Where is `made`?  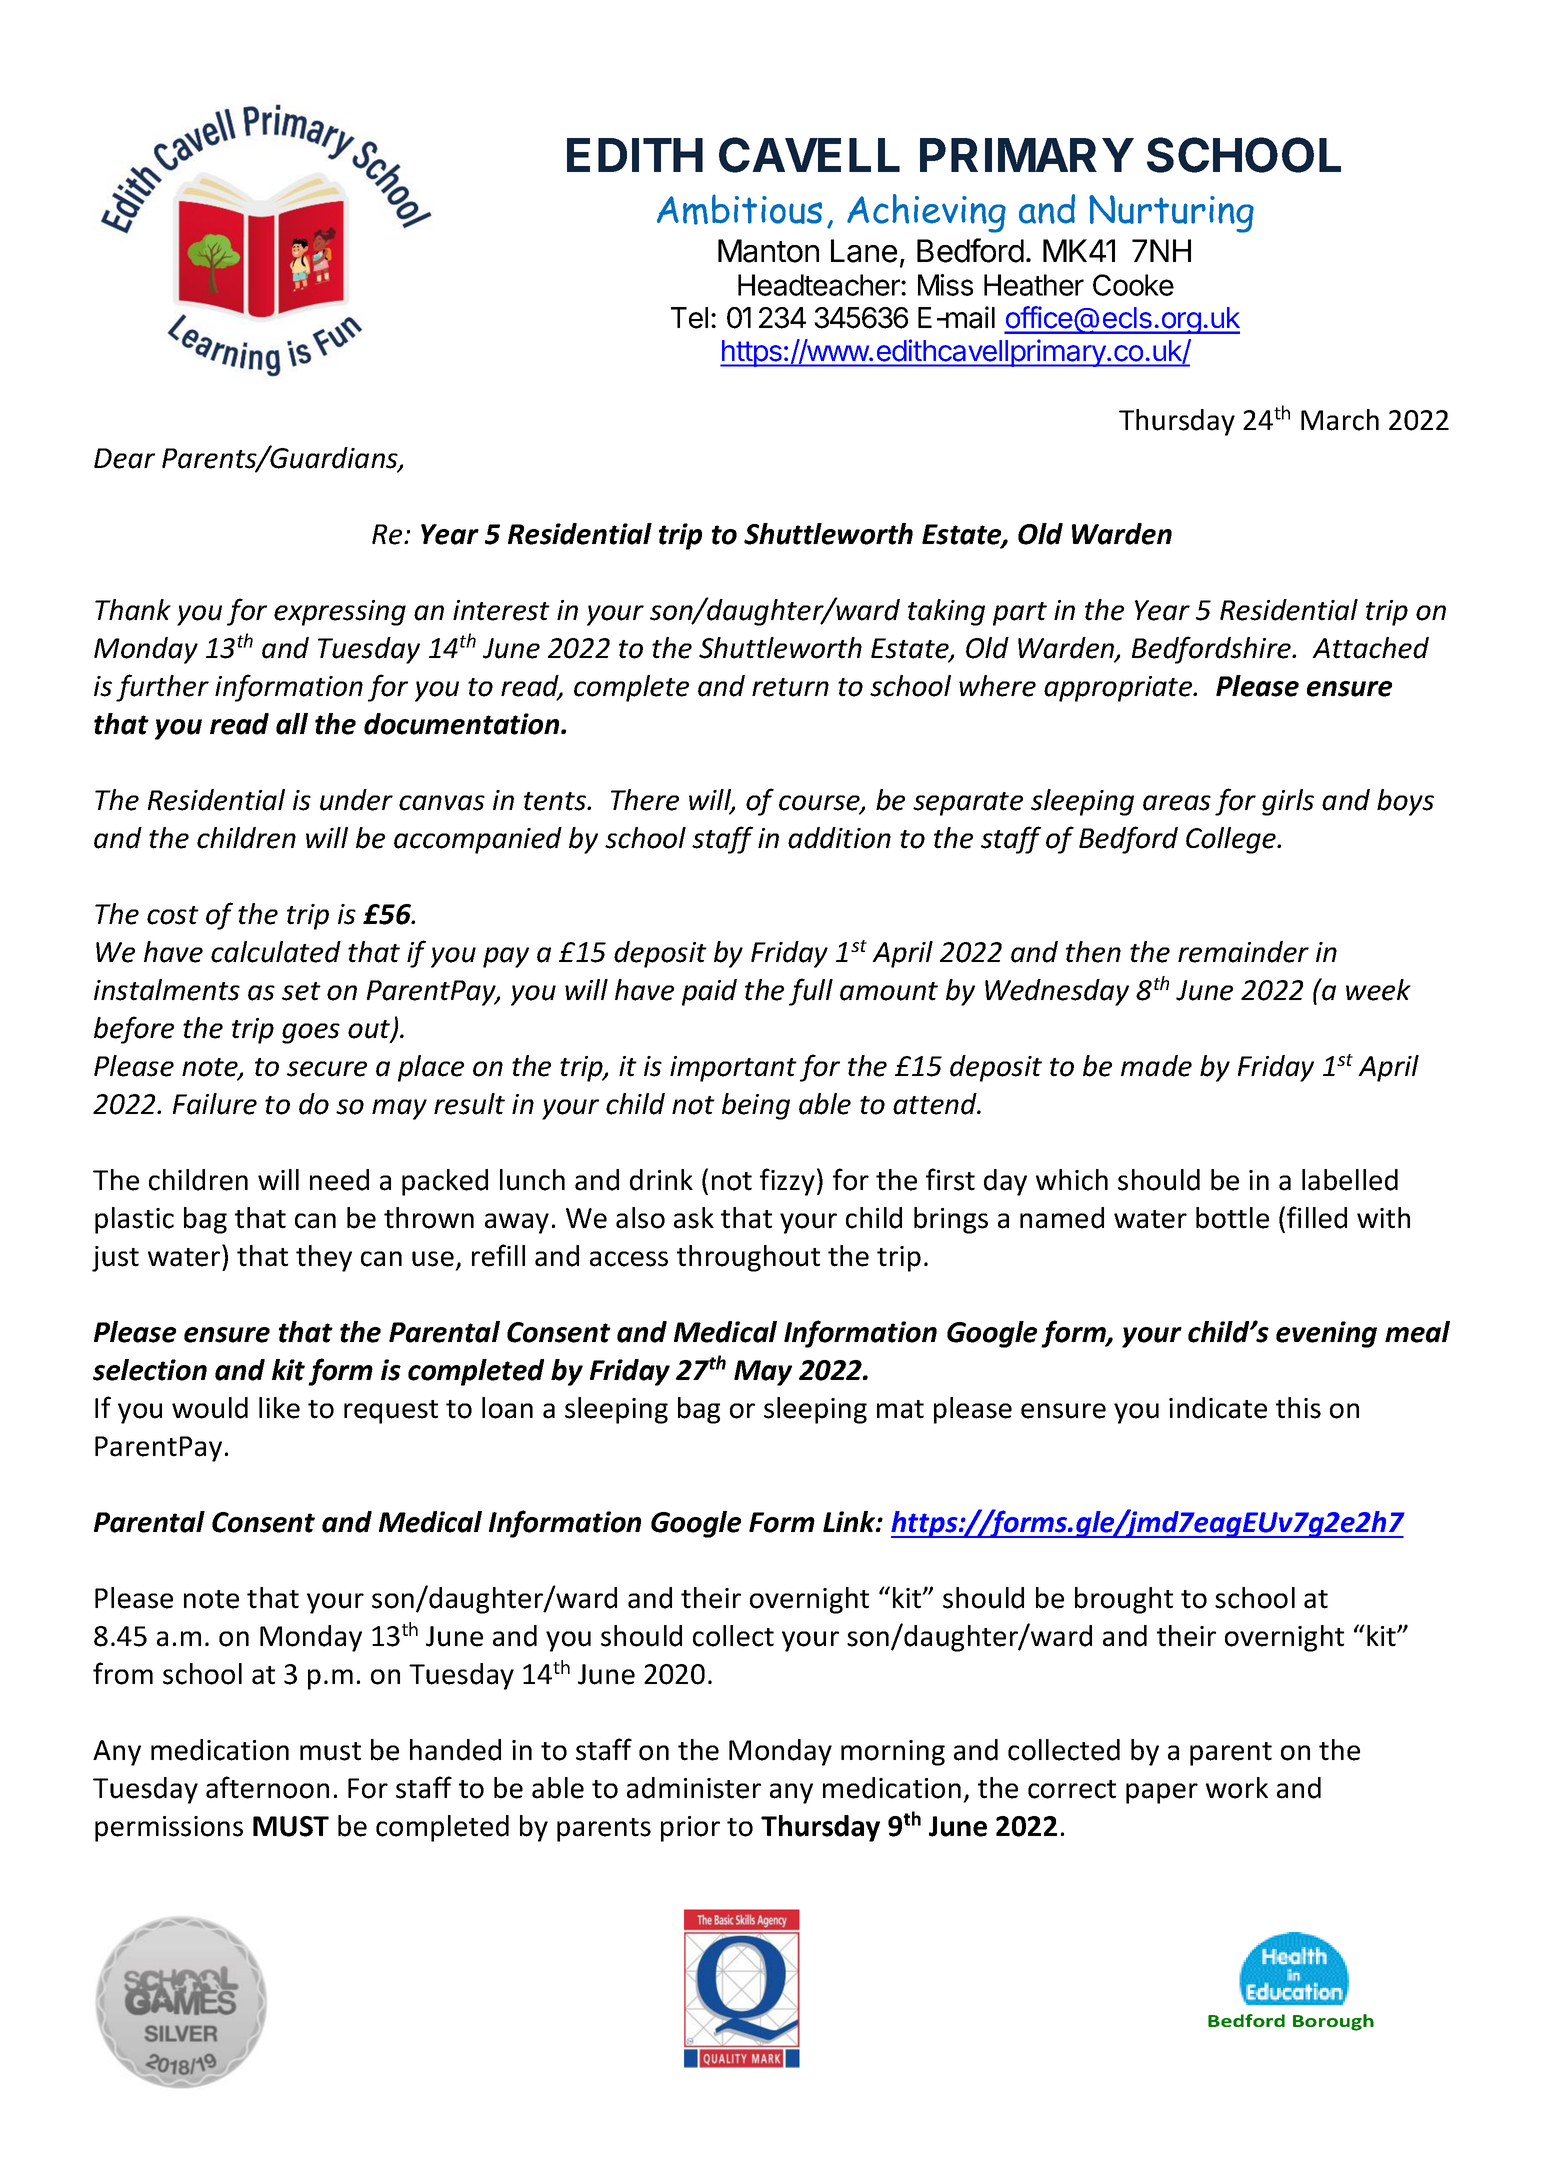
made is located at coordinates (1156, 1066).
